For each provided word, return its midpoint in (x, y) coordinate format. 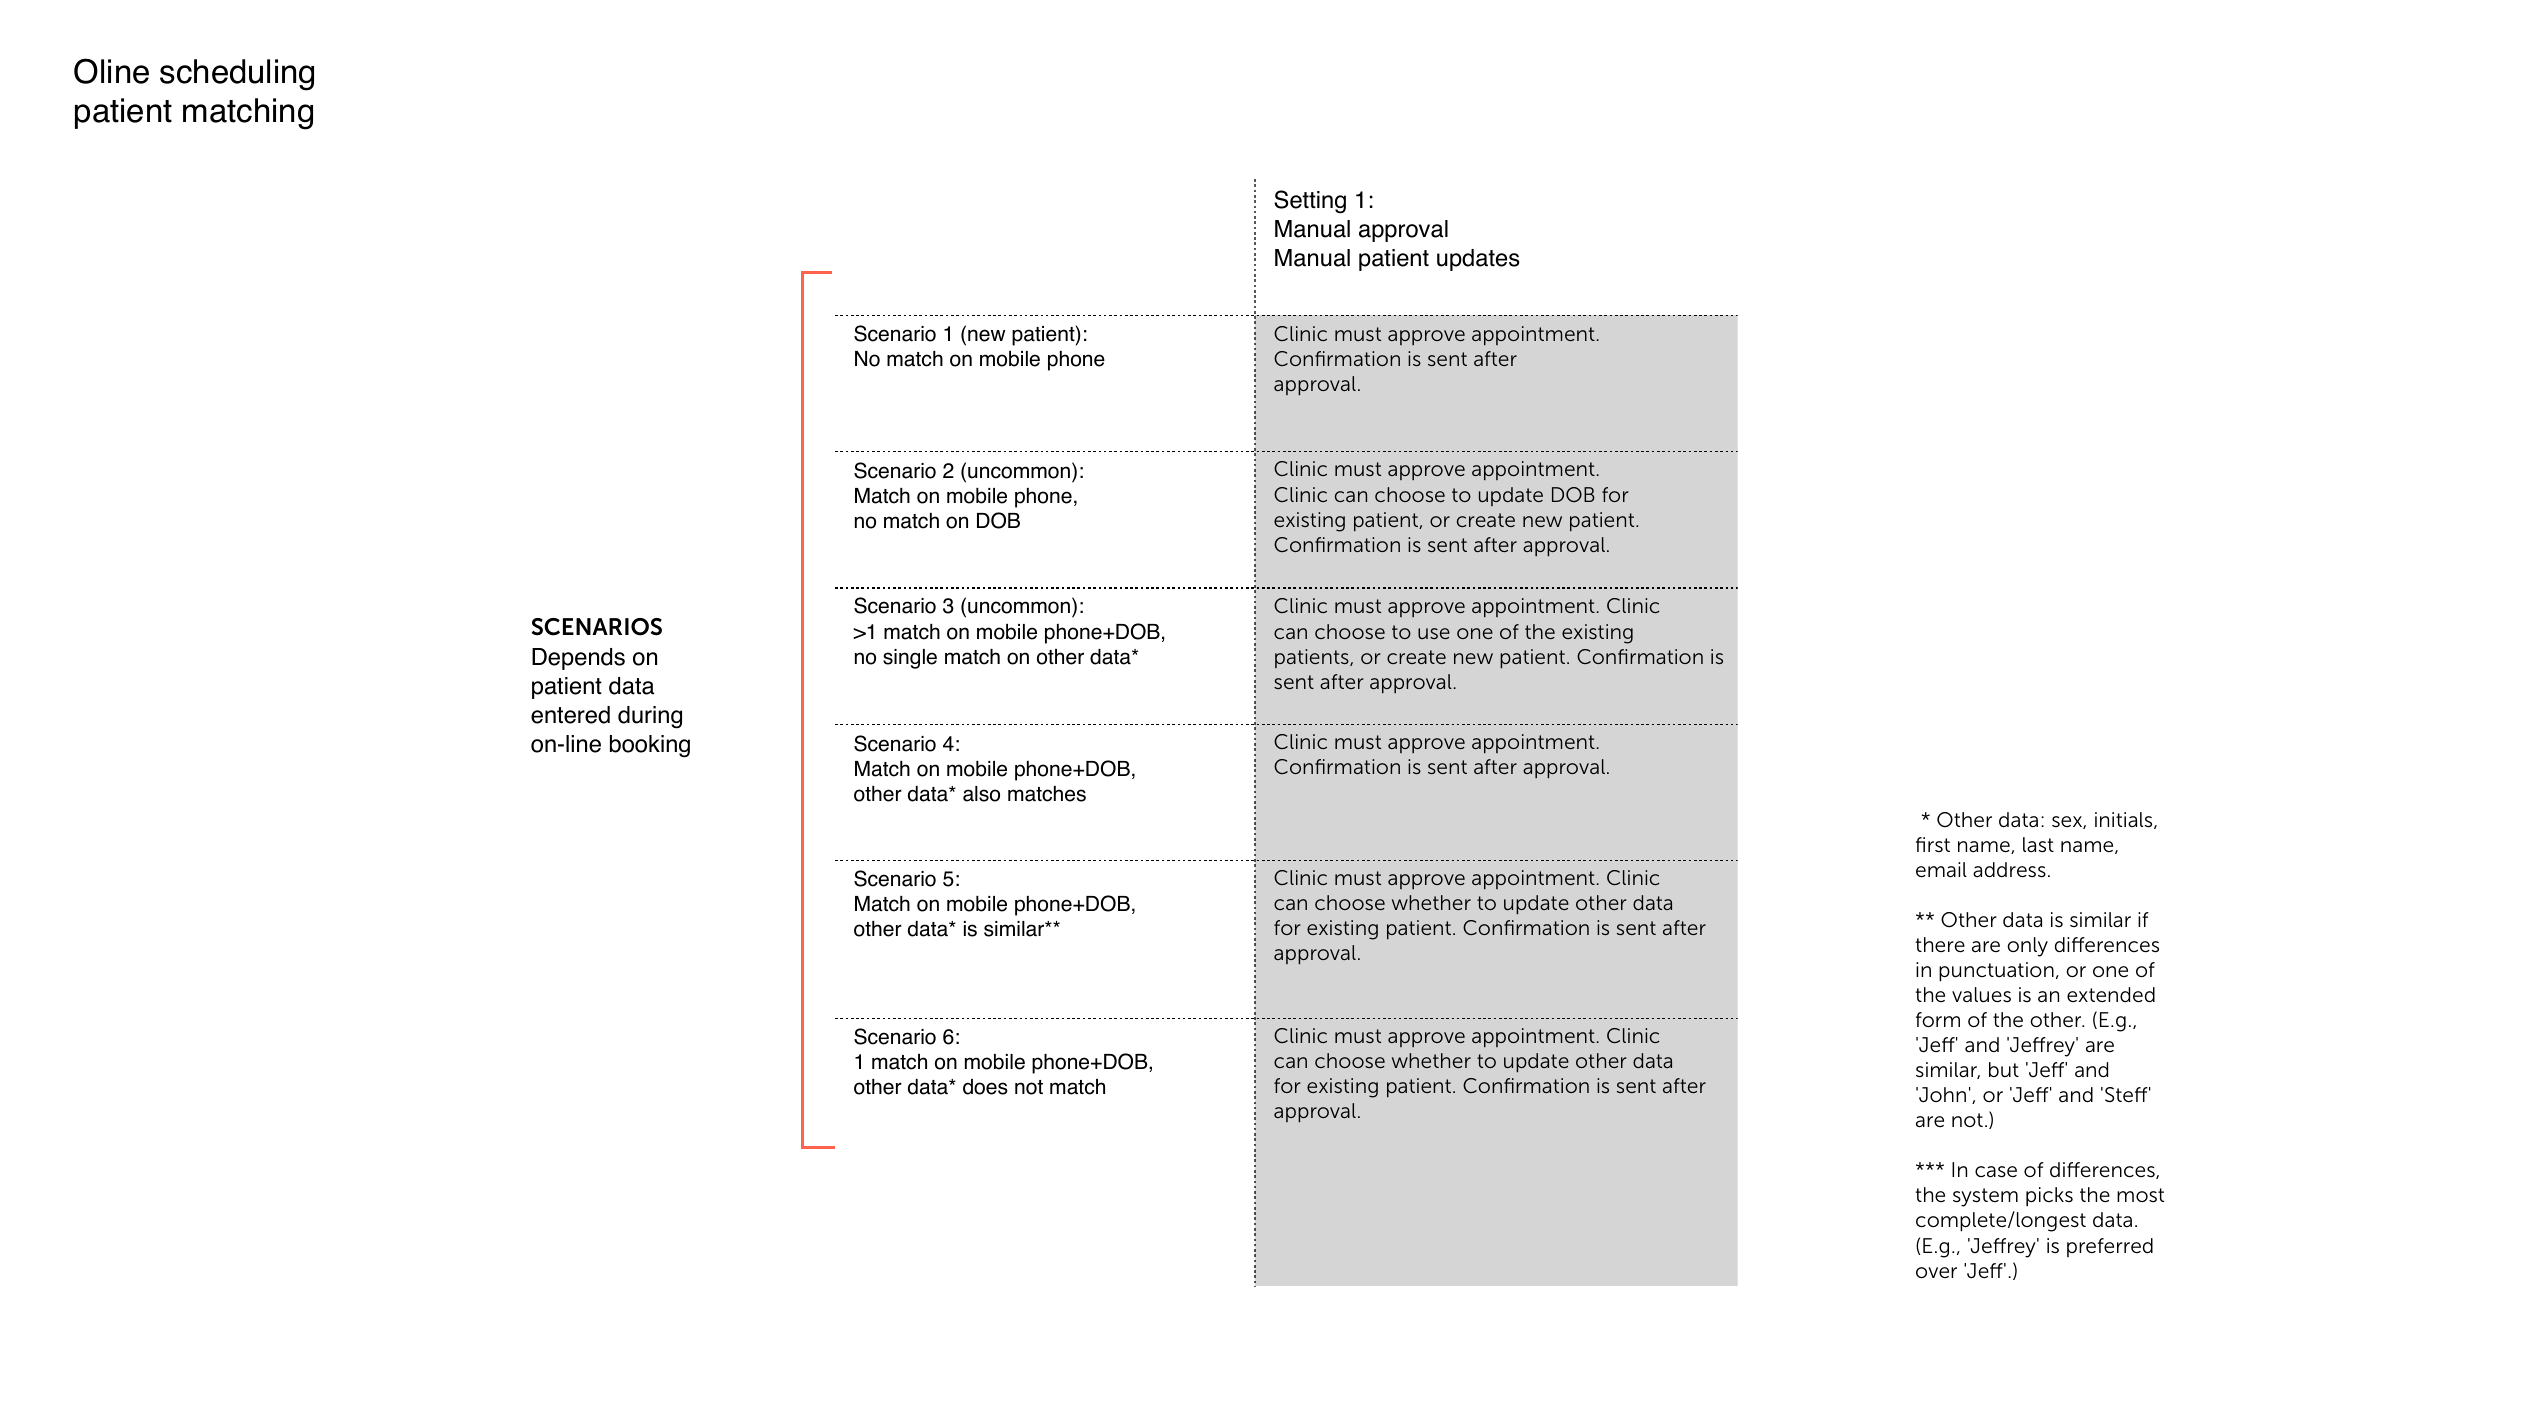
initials (2125, 820)
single (910, 659)
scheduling (237, 75)
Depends (578, 659)
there (1940, 945)
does (985, 1087)
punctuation (1996, 972)
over (1936, 1273)
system (1985, 1197)
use (1434, 633)
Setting (1310, 202)
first (1933, 844)
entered (570, 715)
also (981, 794)
